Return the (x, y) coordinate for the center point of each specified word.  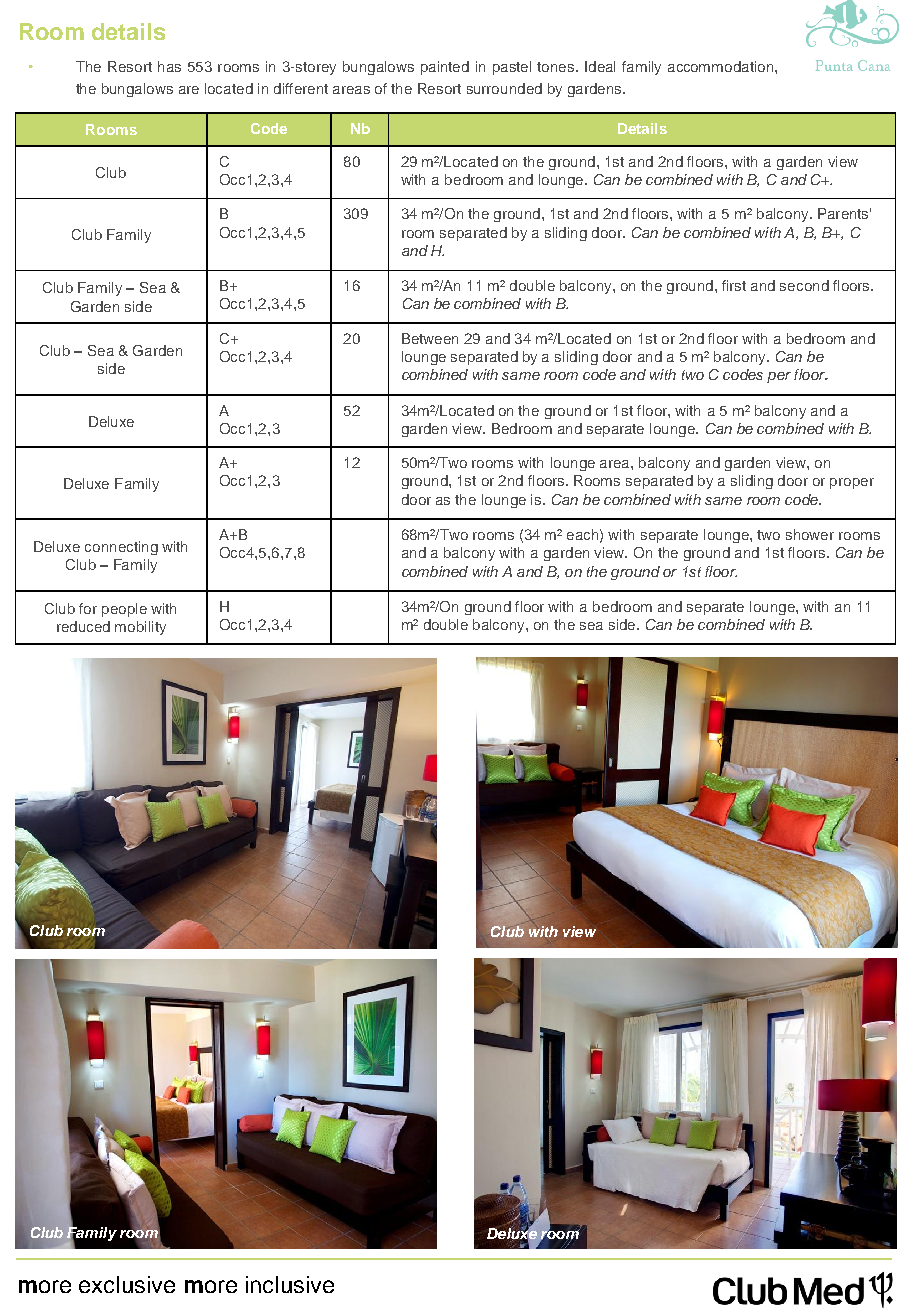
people (124, 610)
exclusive (127, 1284)
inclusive (290, 1284)
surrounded (504, 88)
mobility (140, 628)
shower (810, 534)
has (169, 66)
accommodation (720, 66)
